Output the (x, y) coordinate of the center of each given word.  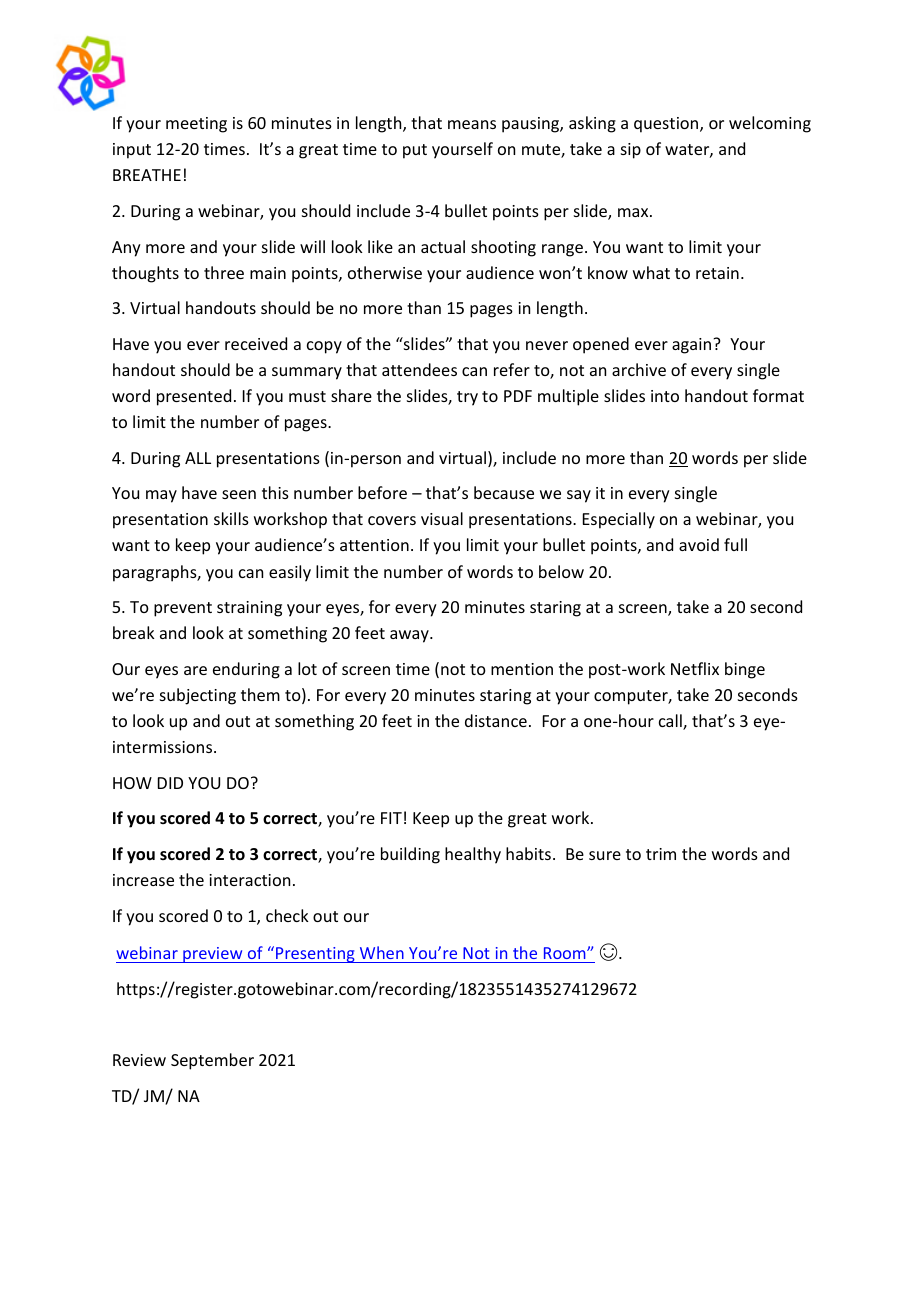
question (667, 125)
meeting (196, 125)
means (472, 124)
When (382, 952)
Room (566, 953)
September (212, 1061)
